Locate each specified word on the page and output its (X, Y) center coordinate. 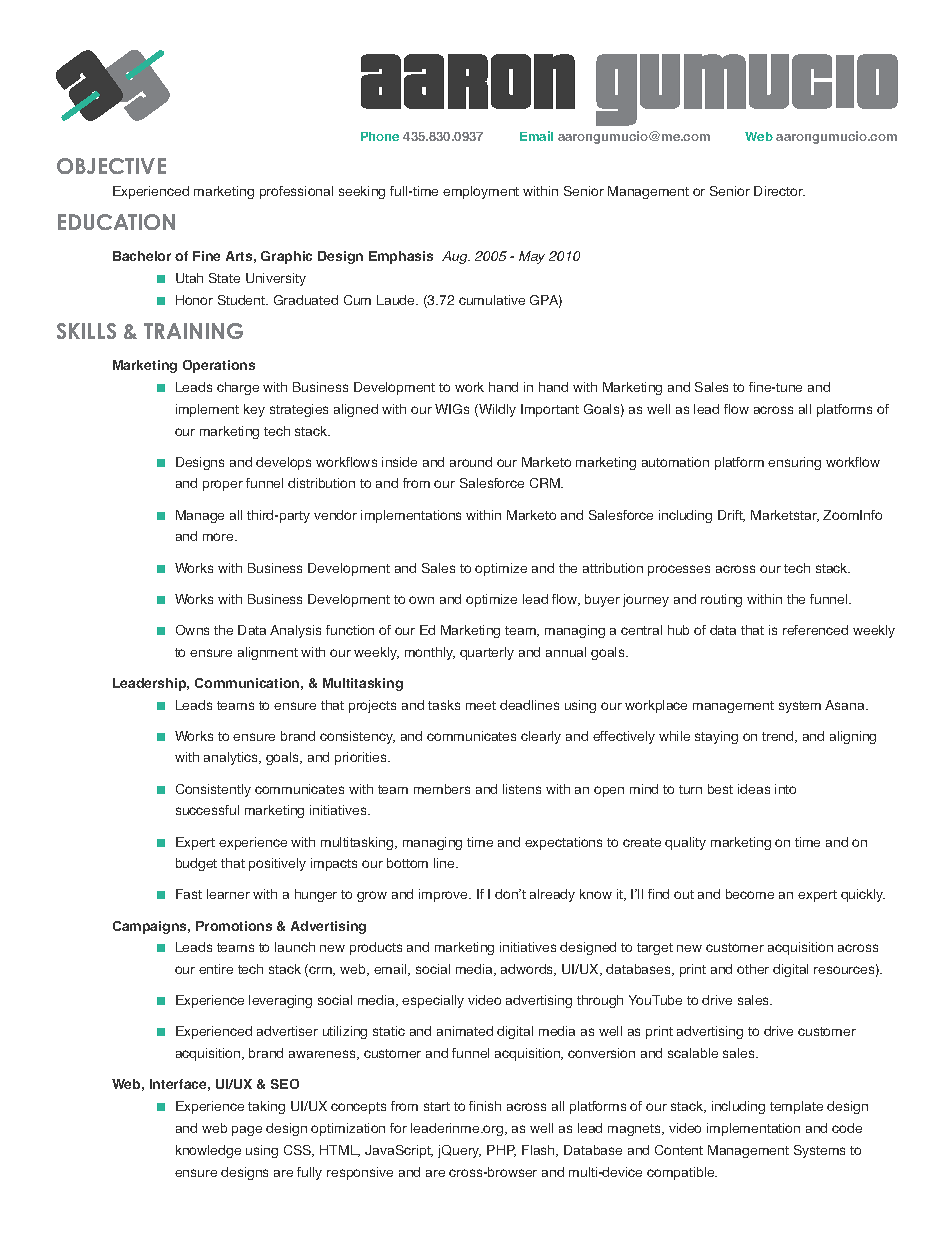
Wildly (496, 410)
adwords (528, 970)
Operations (219, 366)
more (219, 537)
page (247, 1131)
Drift (731, 516)
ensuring (794, 463)
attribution (613, 568)
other (753, 969)
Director (779, 191)
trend (779, 737)
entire (216, 969)
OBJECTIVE (111, 166)
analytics (232, 758)
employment (481, 192)
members (442, 789)
